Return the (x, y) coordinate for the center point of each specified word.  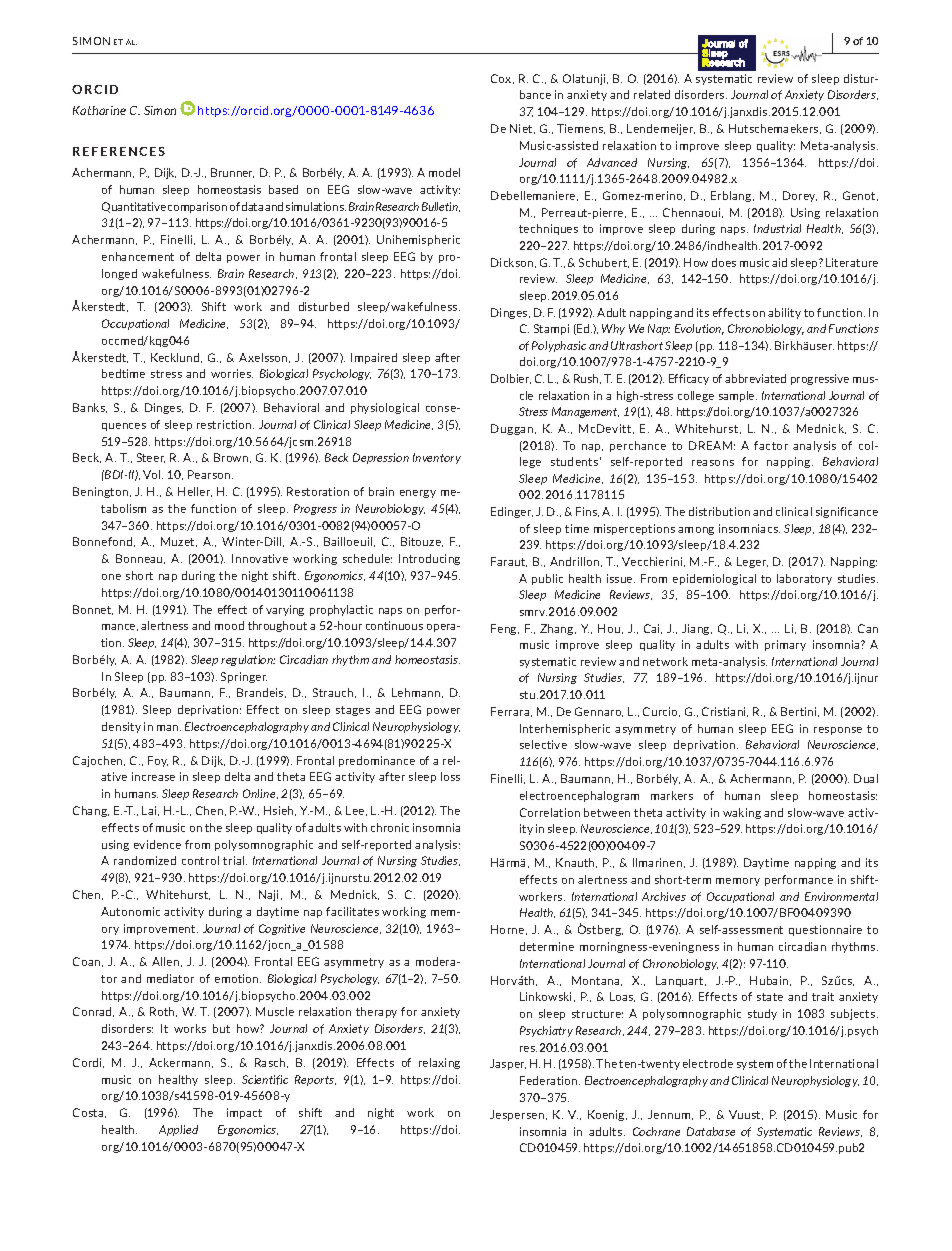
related (652, 94)
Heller (195, 492)
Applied (178, 1130)
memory (738, 882)
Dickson (513, 263)
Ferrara (511, 712)
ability (784, 313)
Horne (509, 930)
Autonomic (130, 911)
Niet (522, 129)
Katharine (99, 110)
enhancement (138, 256)
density (121, 727)
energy (418, 494)
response (838, 731)
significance (847, 512)
